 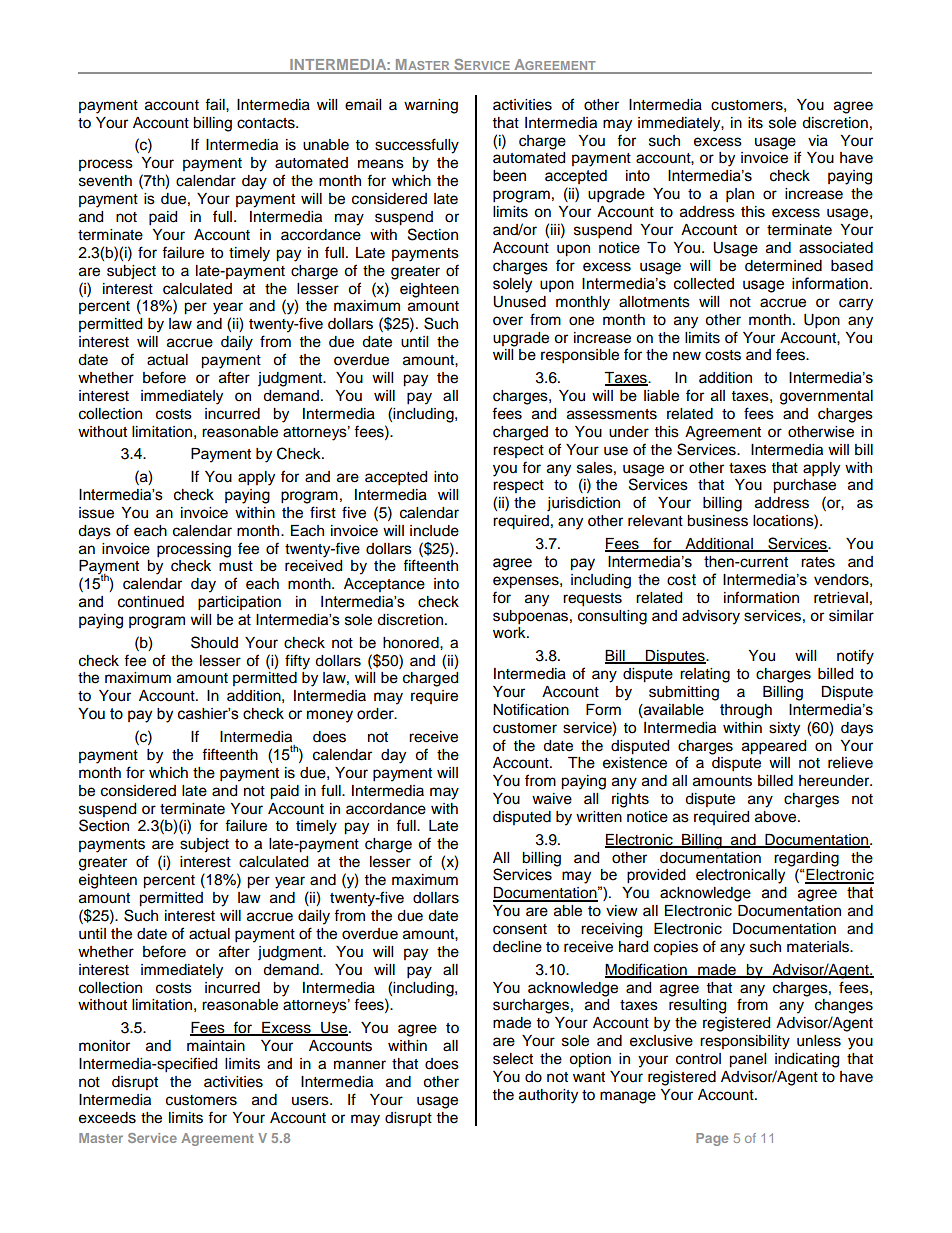 What do you see at coordinates (520, 929) in the image?
I see `consent` at bounding box center [520, 929].
